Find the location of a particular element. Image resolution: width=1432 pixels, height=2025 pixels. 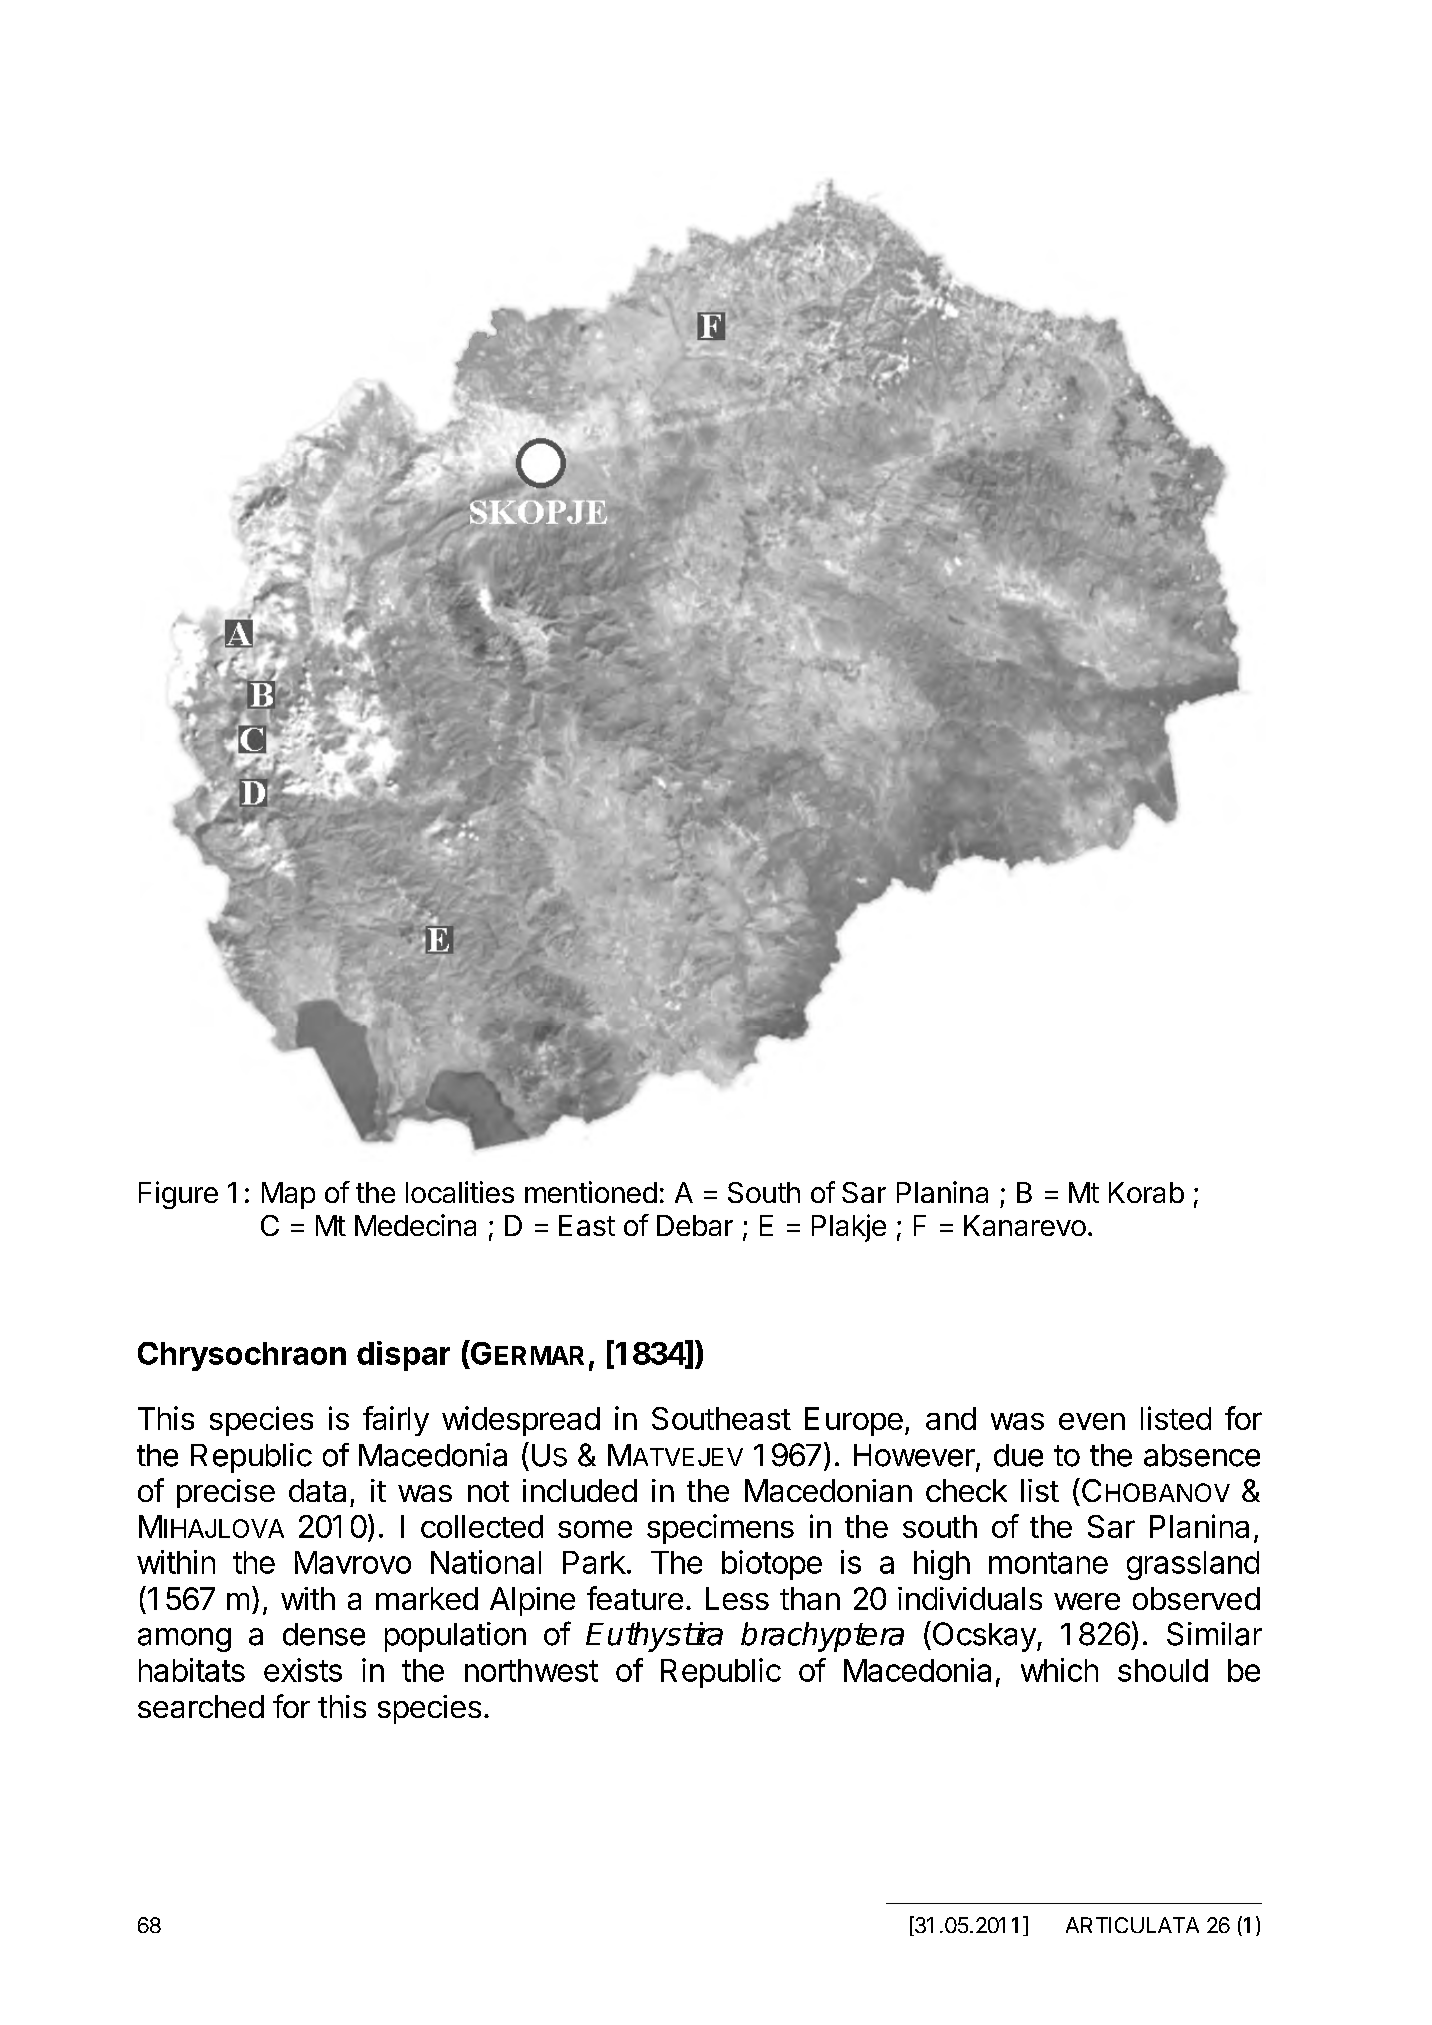

mentioned is located at coordinates (591, 1192).
